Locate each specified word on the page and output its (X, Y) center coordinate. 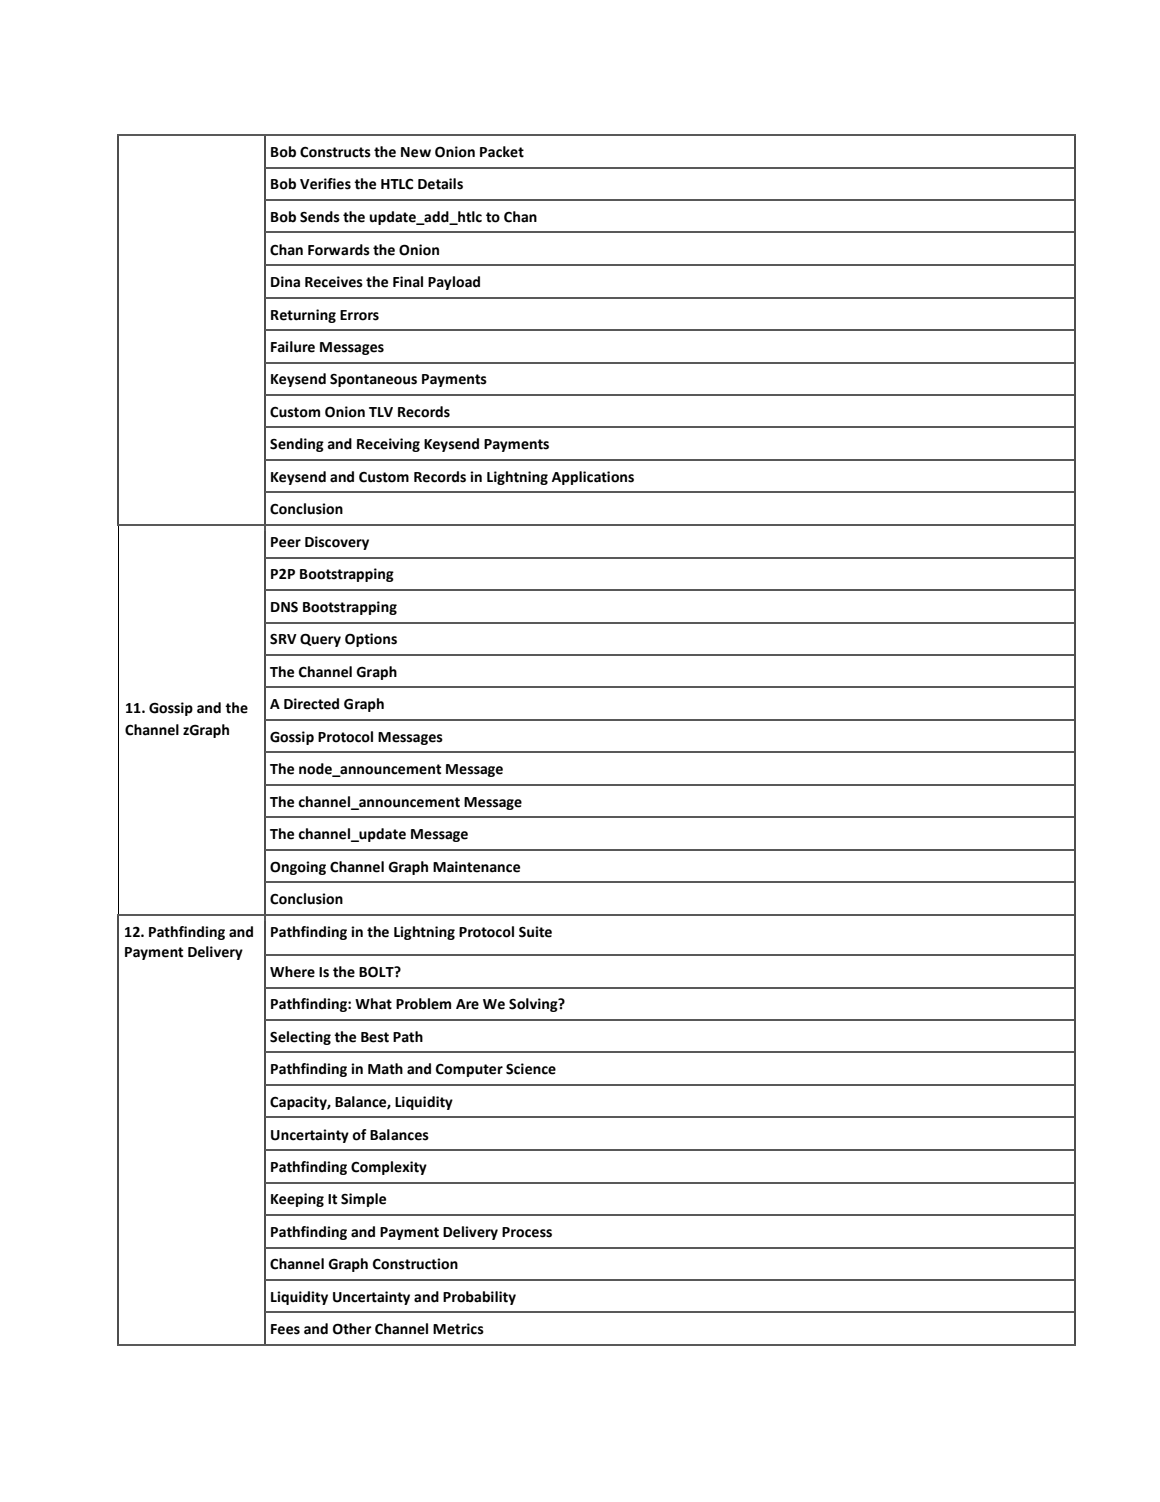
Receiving (388, 445)
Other (352, 1329)
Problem (423, 1004)
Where (292, 972)
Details (440, 184)
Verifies (325, 184)
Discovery (337, 543)
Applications (593, 478)
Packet (502, 152)
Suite (535, 932)
